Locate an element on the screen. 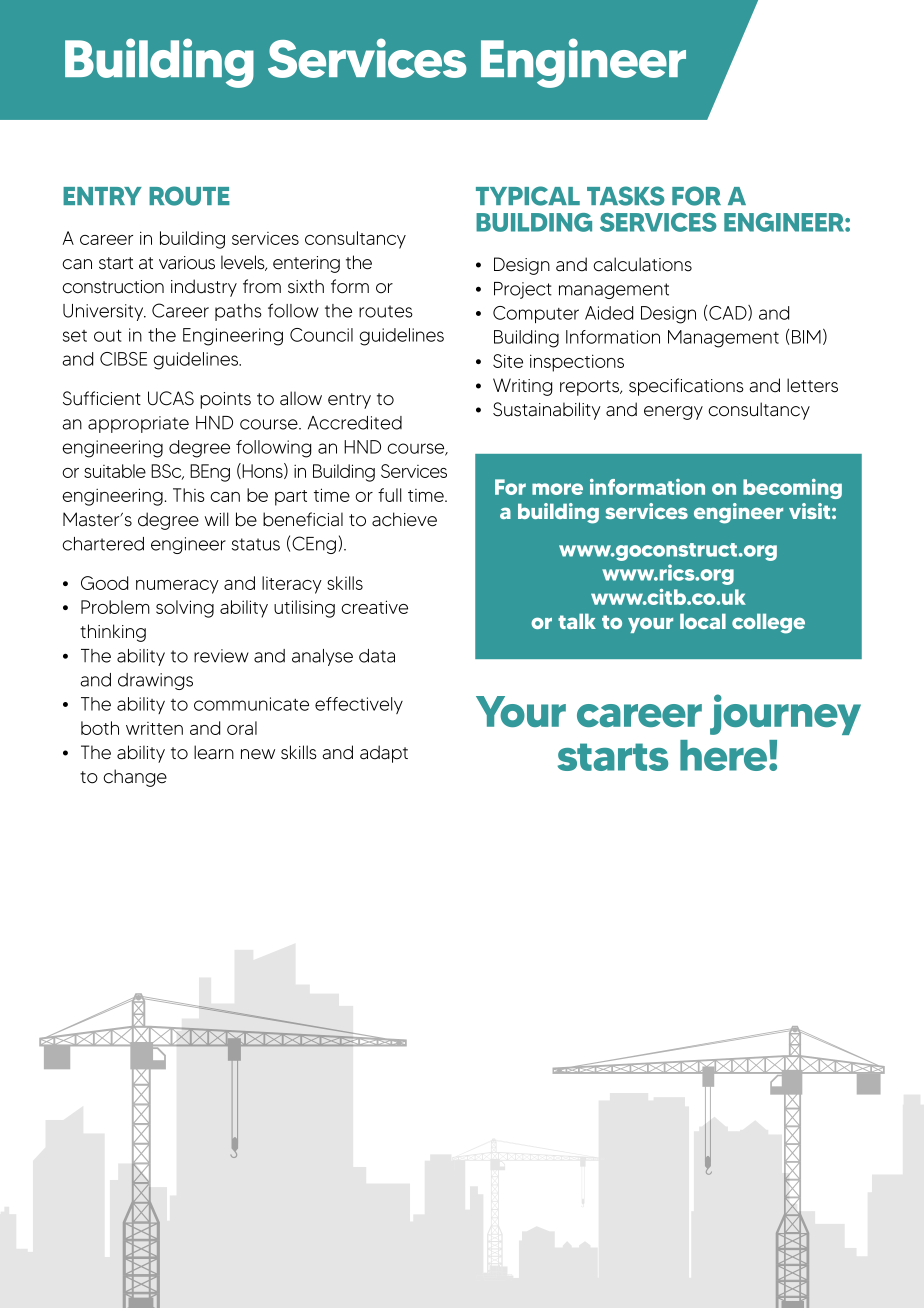 The height and width of the screenshot is (1308, 924). Computer is located at coordinates (536, 314).
